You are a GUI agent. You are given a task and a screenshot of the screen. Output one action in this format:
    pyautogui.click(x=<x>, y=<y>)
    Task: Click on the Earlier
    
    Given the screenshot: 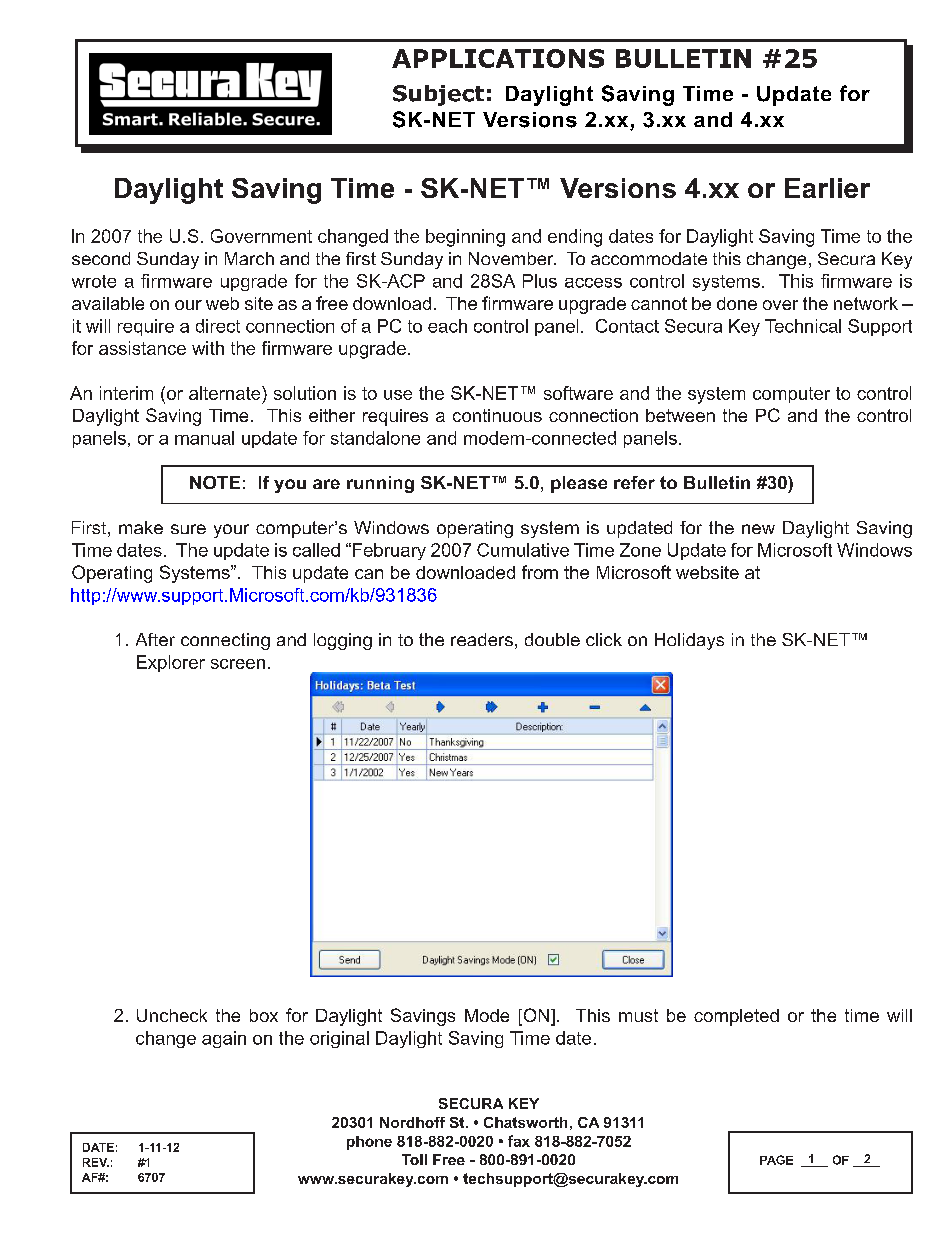 What is the action you would take?
    pyautogui.click(x=827, y=188)
